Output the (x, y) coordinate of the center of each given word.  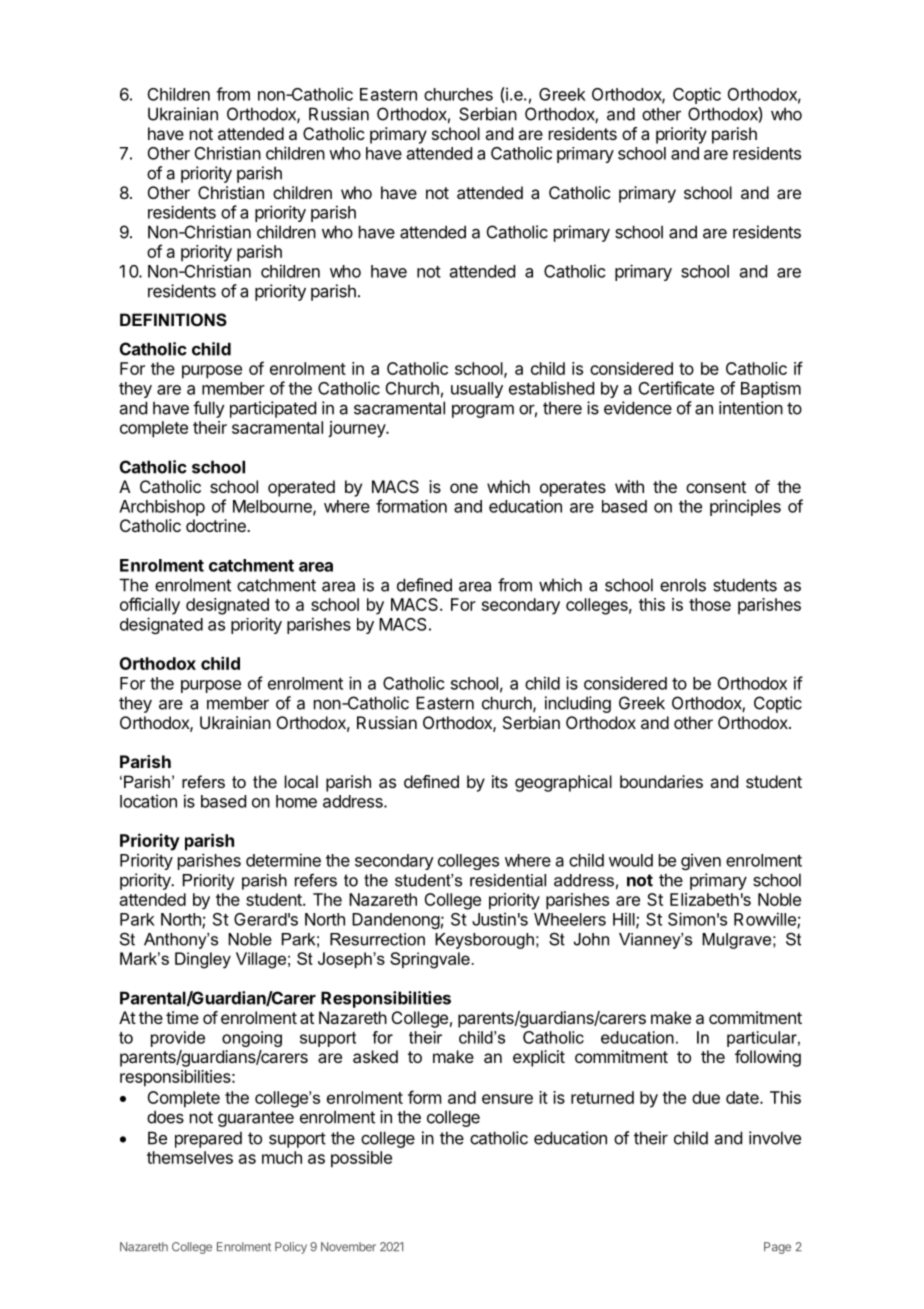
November (348, 1247)
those (710, 604)
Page (777, 1248)
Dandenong (396, 921)
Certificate (676, 388)
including (578, 704)
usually (477, 390)
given (701, 861)
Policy (291, 1248)
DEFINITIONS (173, 320)
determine (283, 860)
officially (150, 606)
